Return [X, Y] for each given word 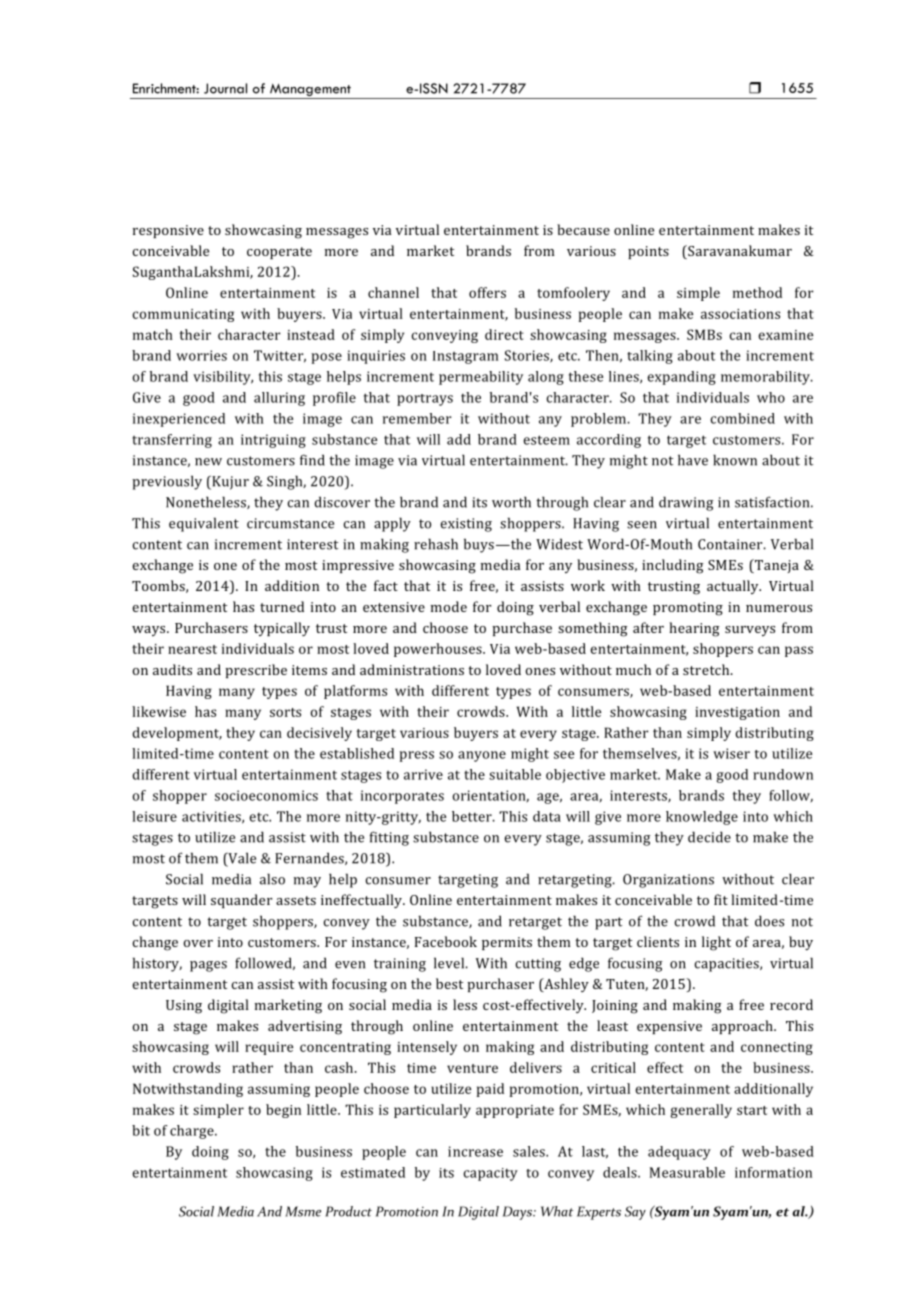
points [648, 252]
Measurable [687, 1172]
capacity [491, 1174]
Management [310, 91]
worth [511, 502]
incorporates [402, 797]
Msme [303, 1211]
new [208, 462]
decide [709, 837]
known [735, 460]
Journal [225, 88]
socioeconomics [266, 795]
